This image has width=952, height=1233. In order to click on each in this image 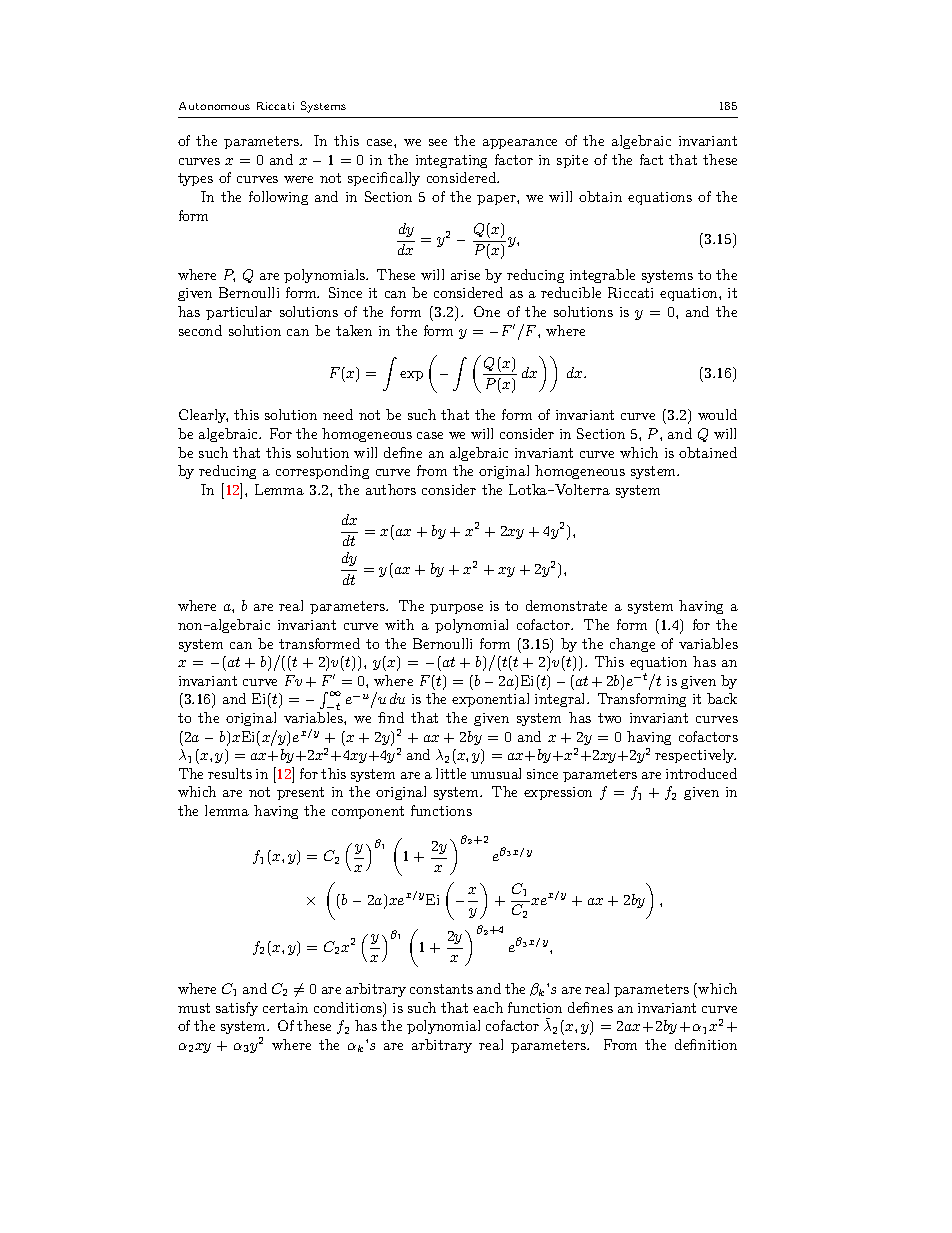, I will do `click(488, 1007)`.
